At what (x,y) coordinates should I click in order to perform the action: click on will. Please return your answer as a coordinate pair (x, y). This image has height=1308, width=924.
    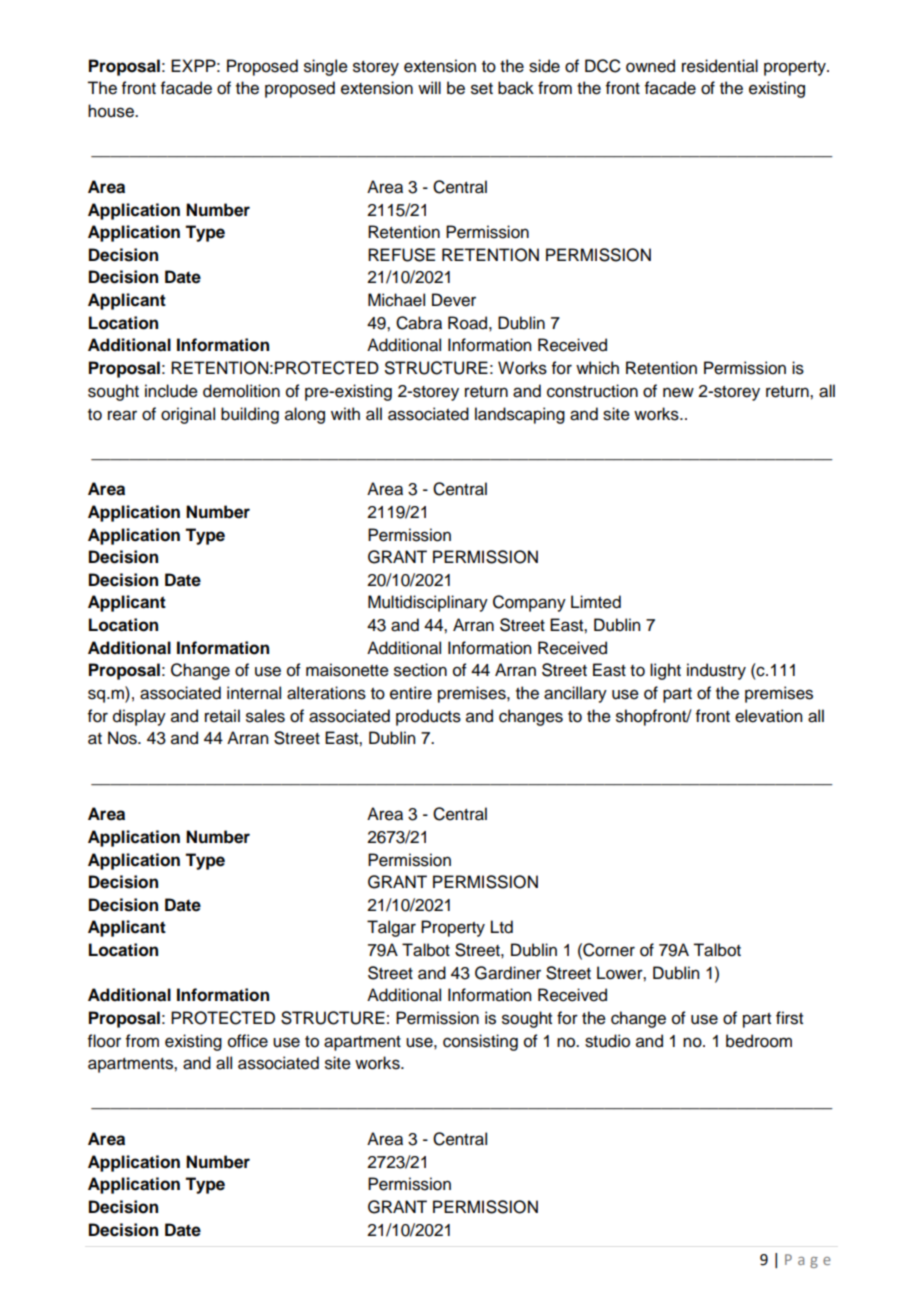
    Looking at the image, I should click on (429, 87).
